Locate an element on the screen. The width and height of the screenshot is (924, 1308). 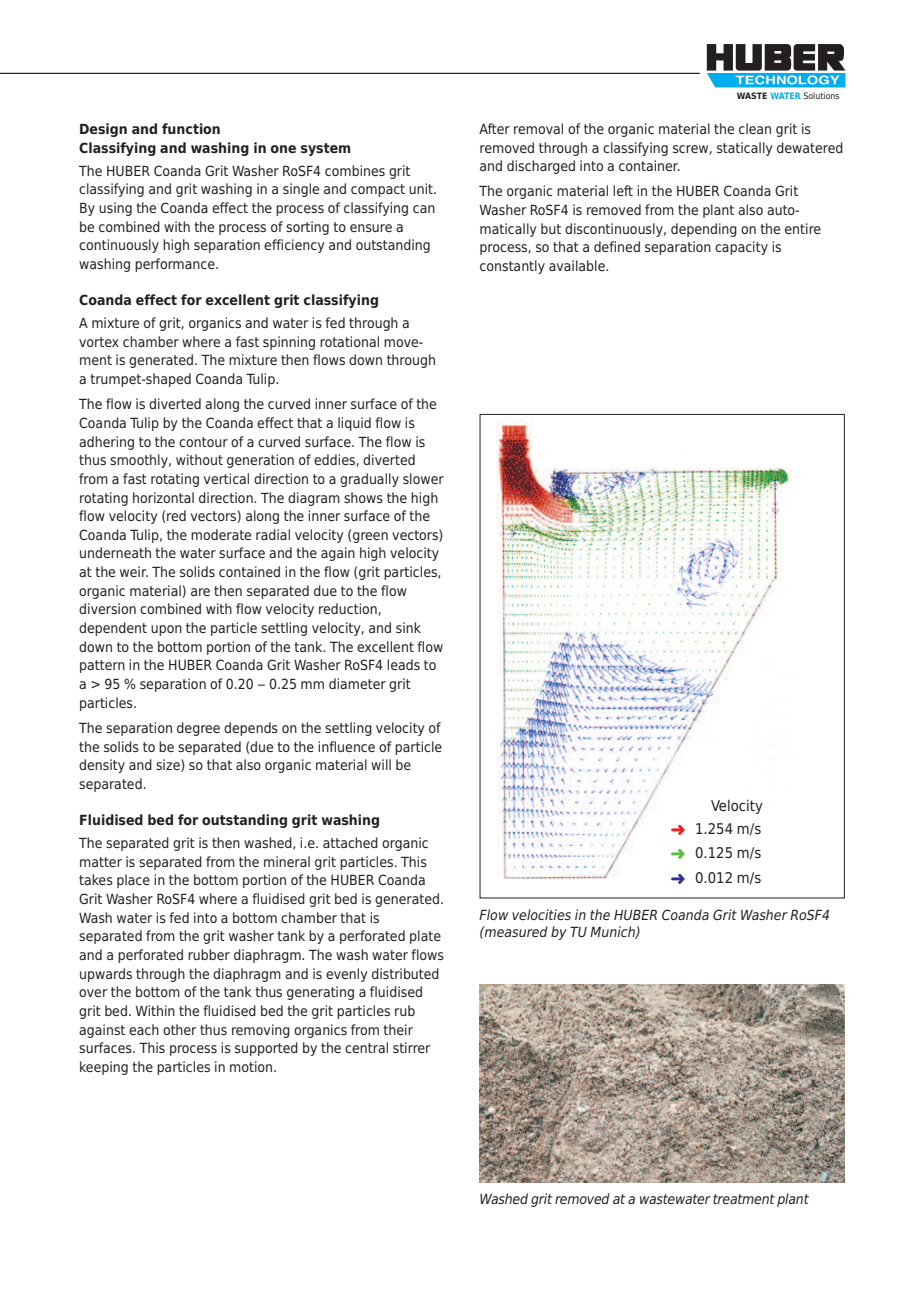
velocities is located at coordinates (541, 914).
